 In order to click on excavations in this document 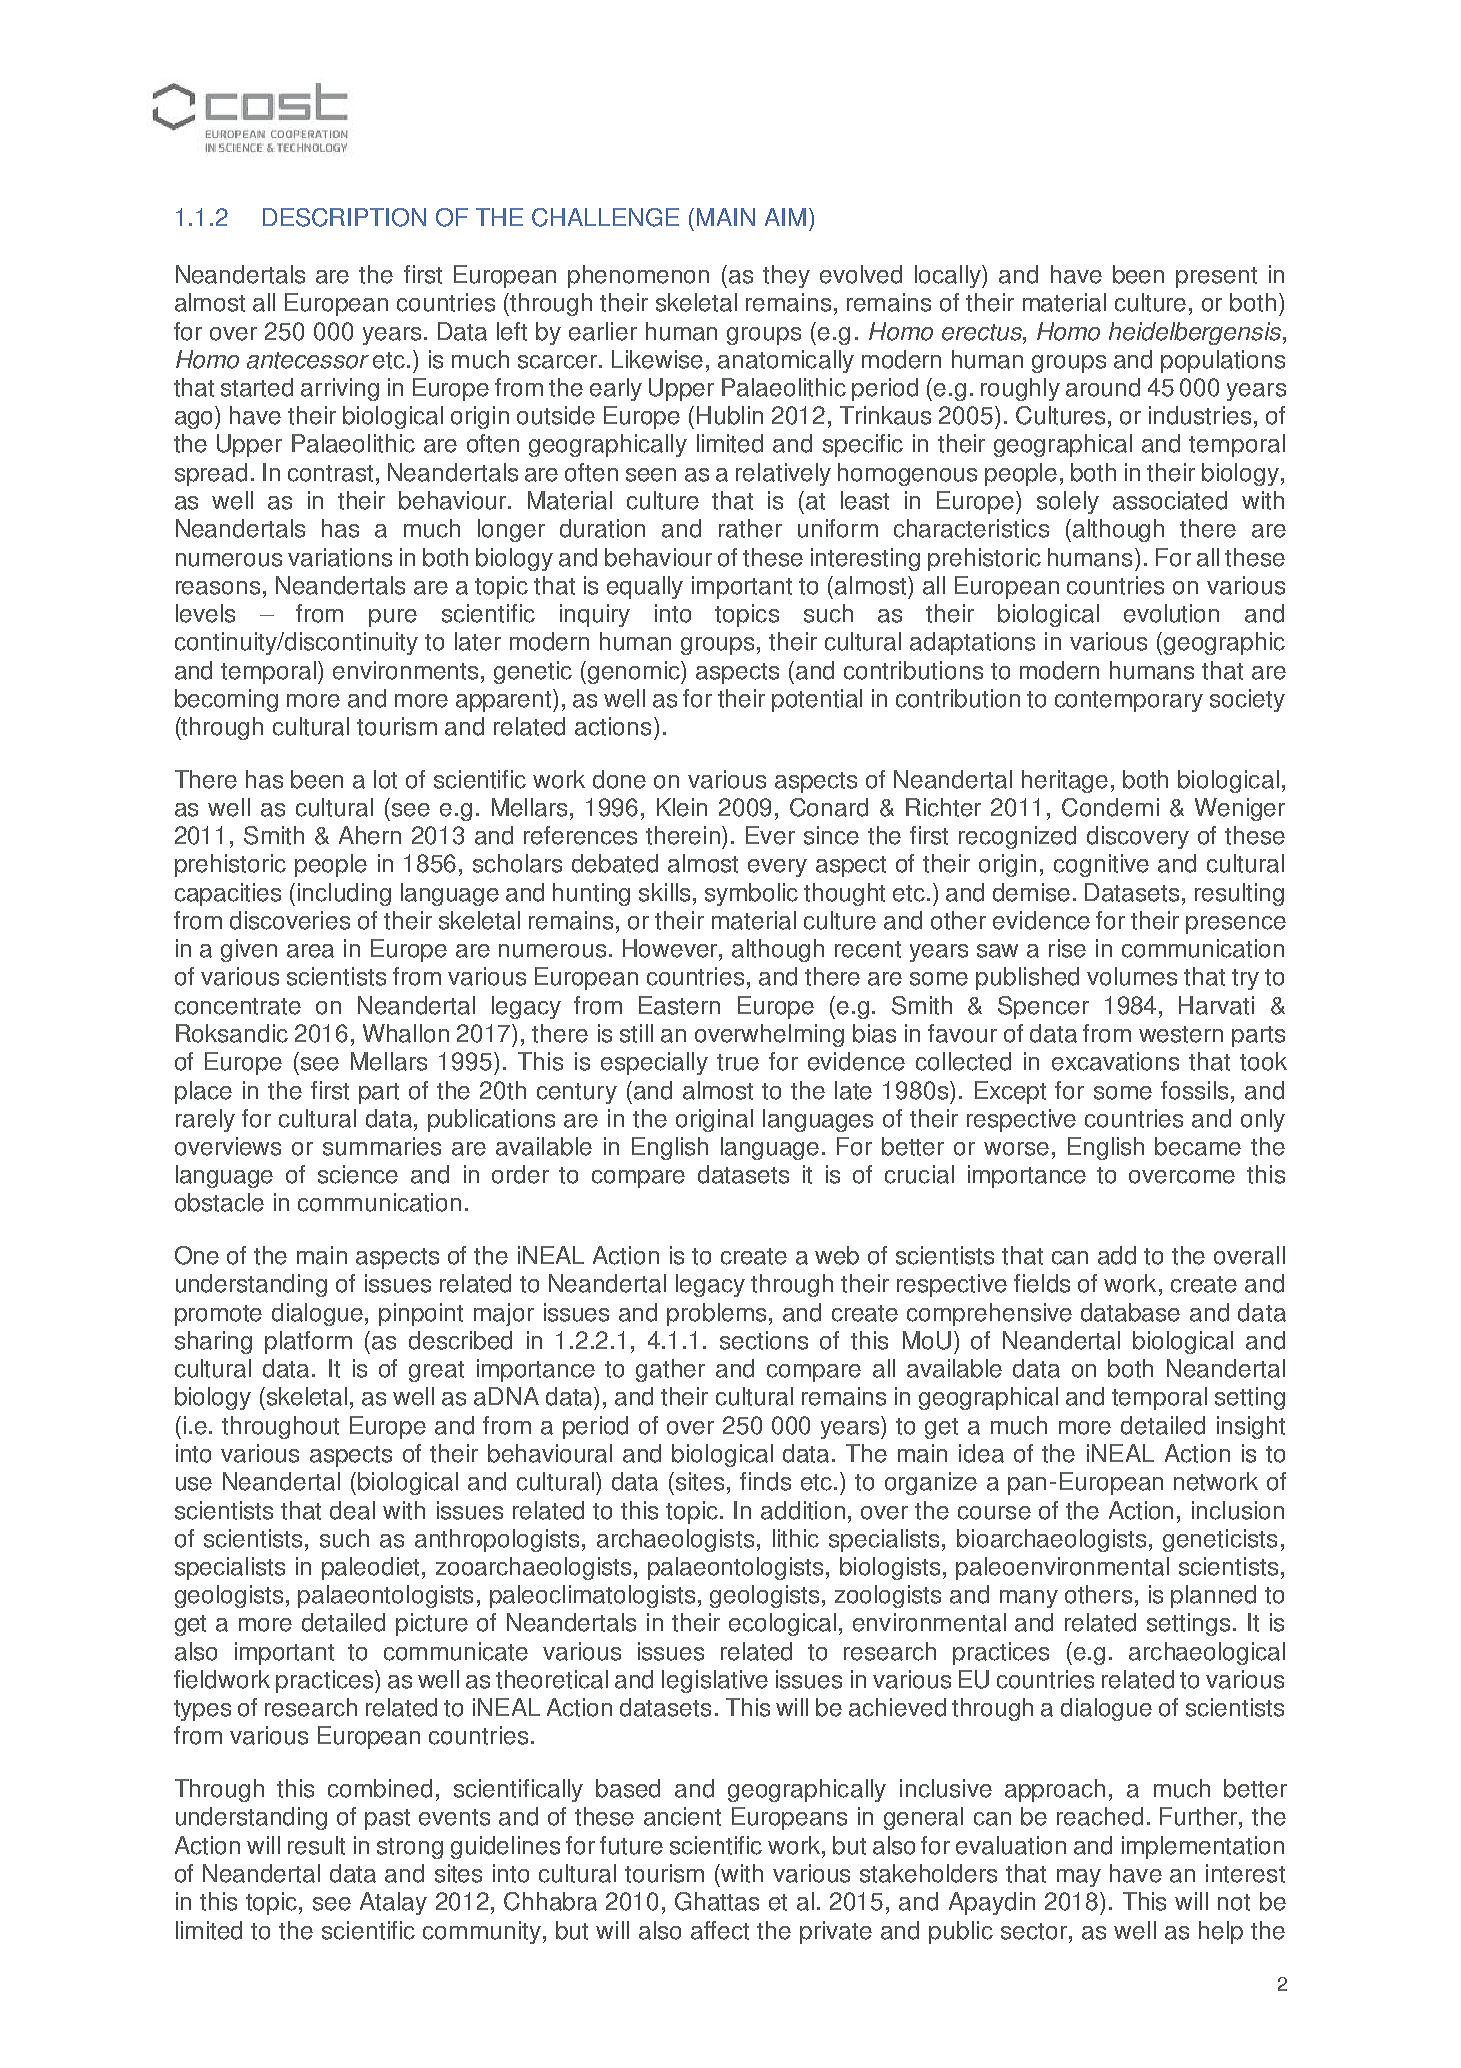, I will do `click(1115, 1061)`.
